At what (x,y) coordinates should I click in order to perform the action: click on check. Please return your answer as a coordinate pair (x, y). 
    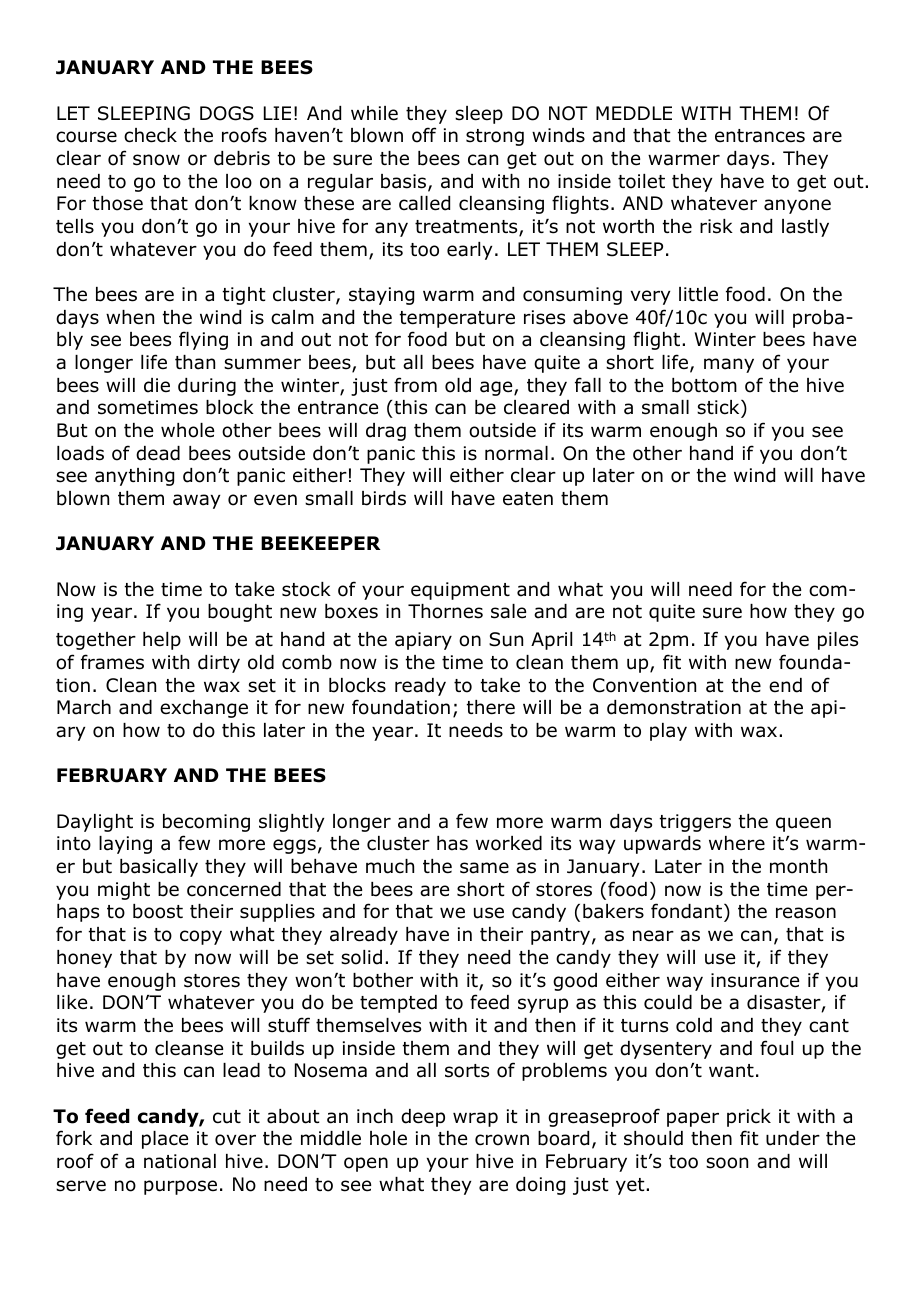
    Looking at the image, I should click on (150, 135).
